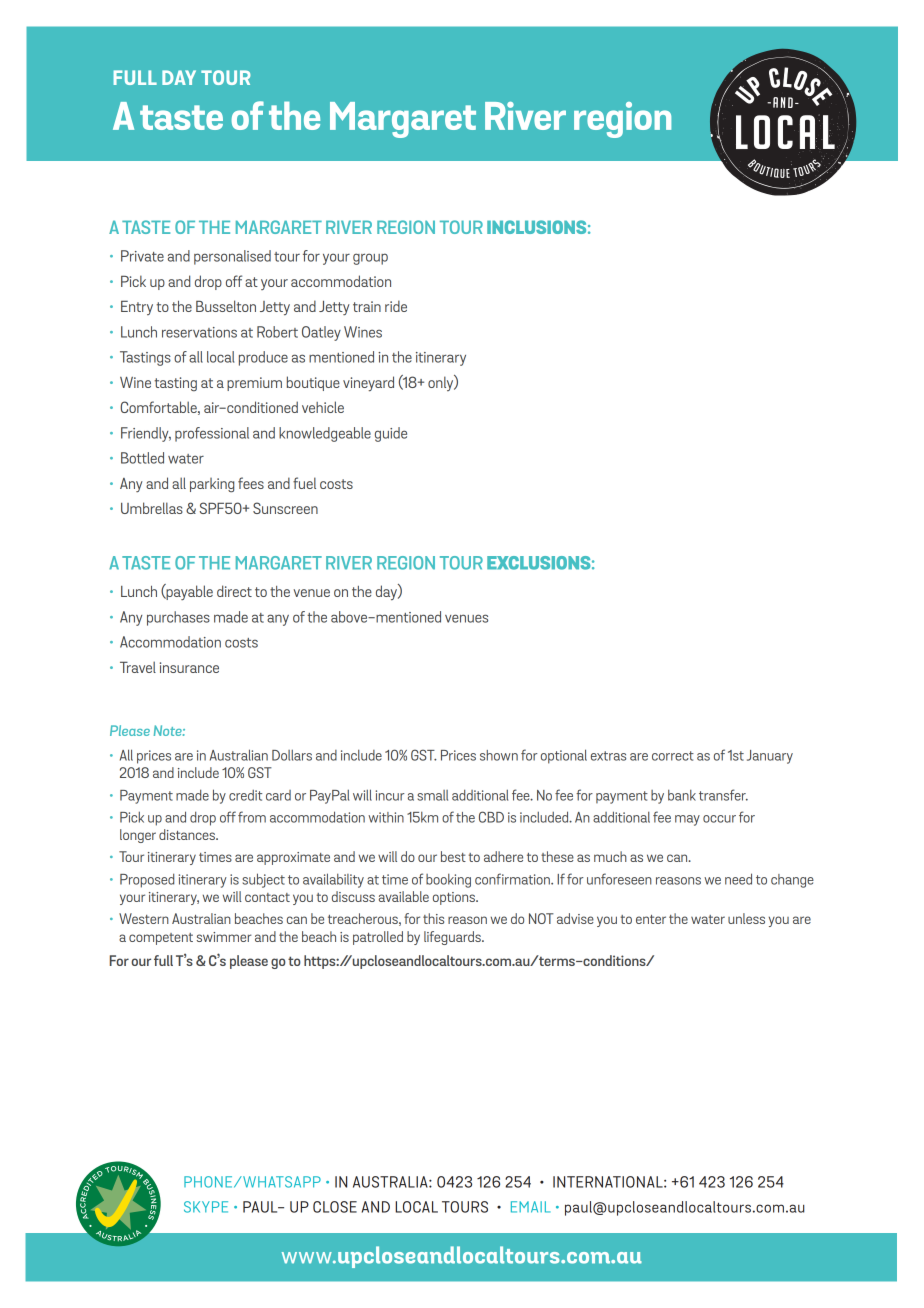 The width and height of the screenshot is (924, 1308). Describe the element at coordinates (234, 591) in the screenshot. I see `direct` at that location.
